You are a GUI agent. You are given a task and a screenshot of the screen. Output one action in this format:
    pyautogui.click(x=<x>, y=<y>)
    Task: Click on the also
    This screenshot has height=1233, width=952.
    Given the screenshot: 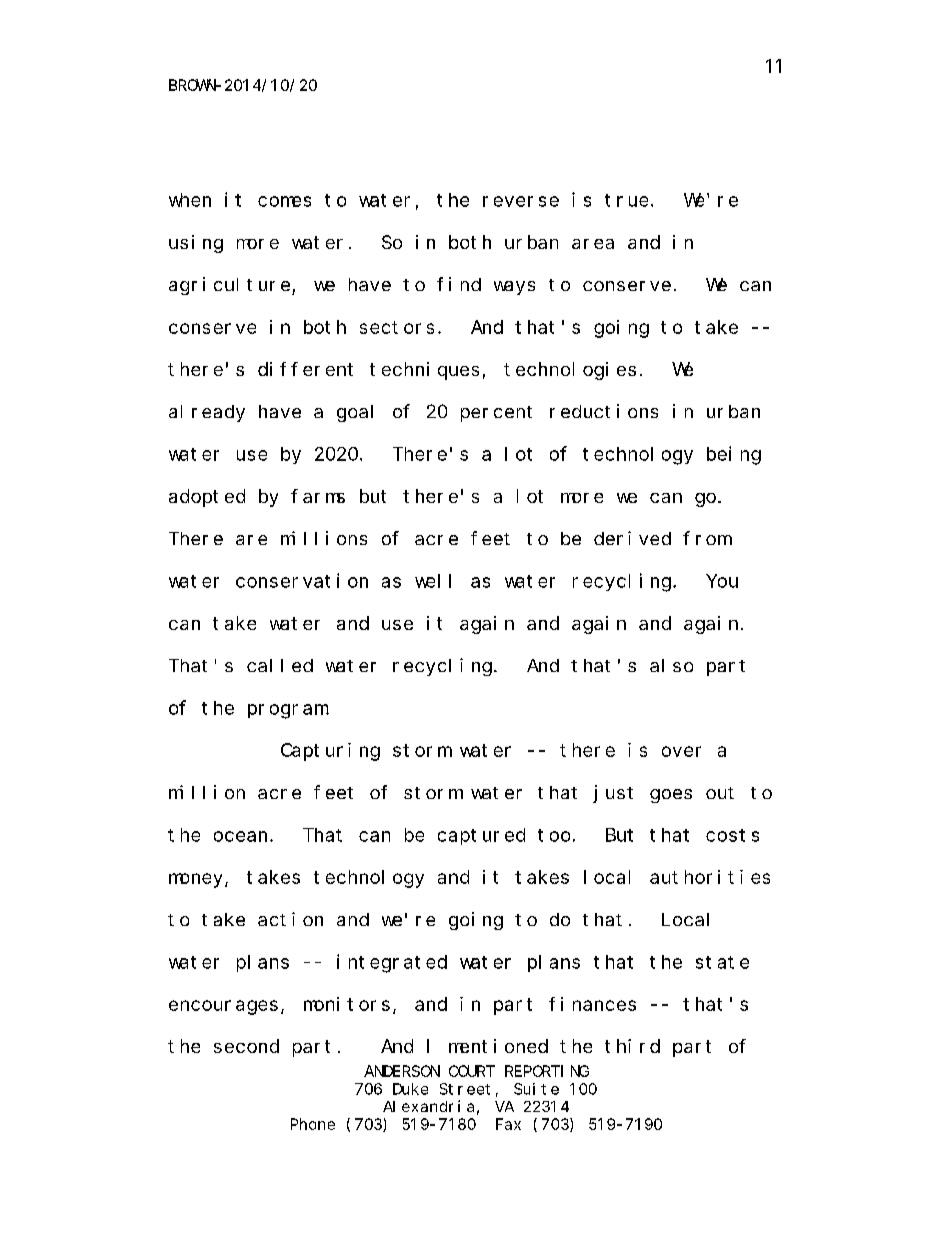 What is the action you would take?
    pyautogui.click(x=671, y=665)
